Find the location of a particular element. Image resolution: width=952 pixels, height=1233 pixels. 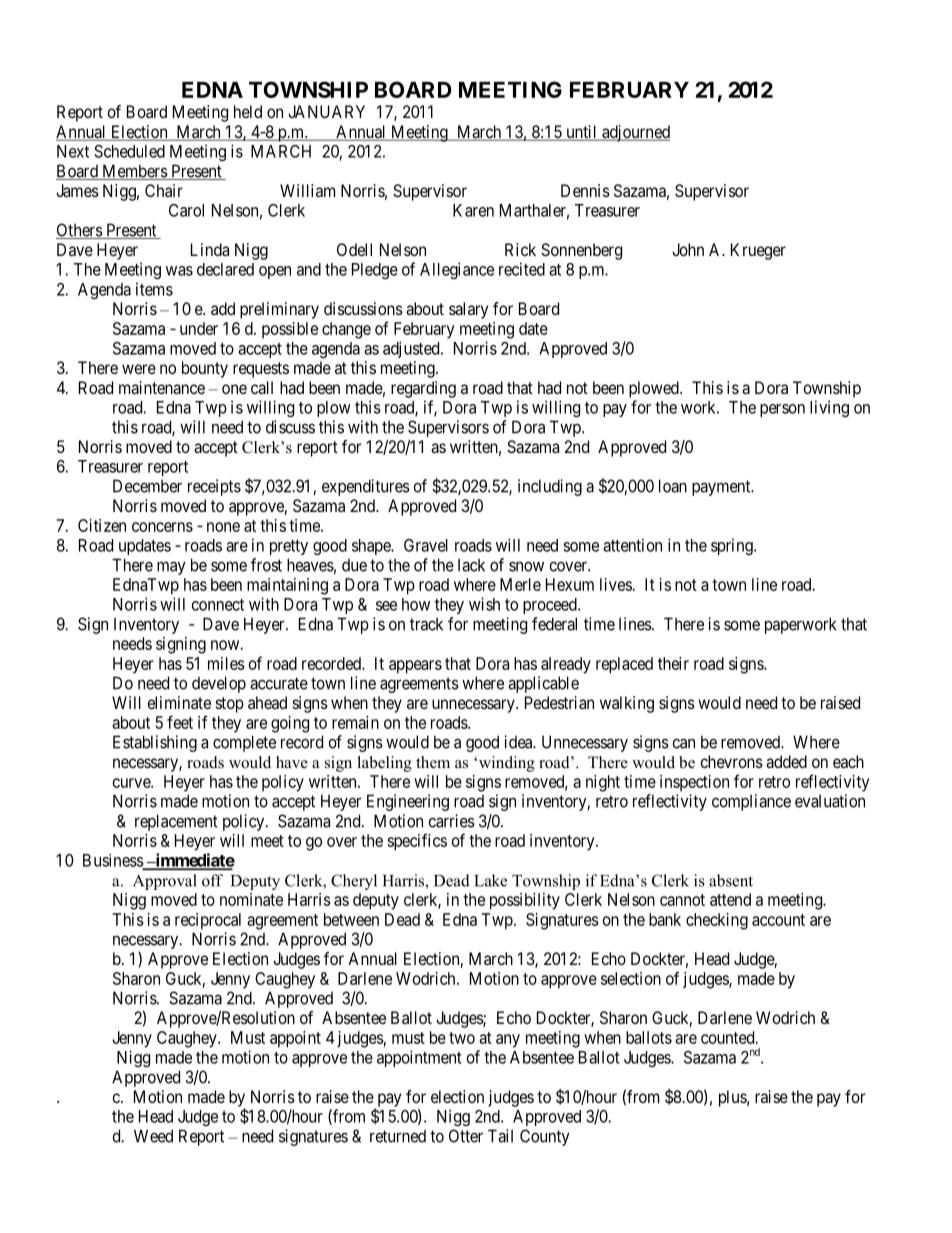

County is located at coordinates (545, 1137).
